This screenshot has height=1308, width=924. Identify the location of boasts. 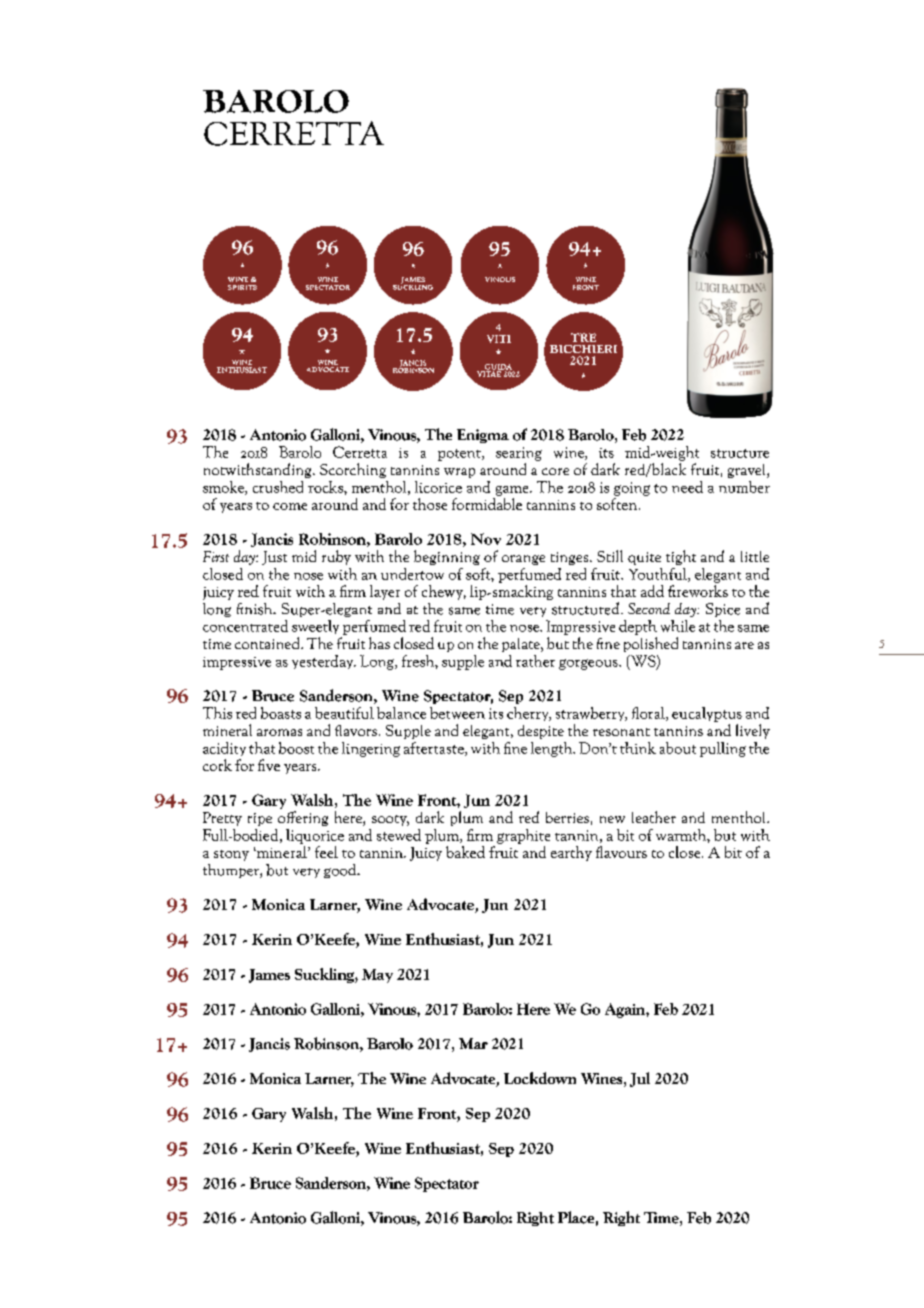
(281, 713).
